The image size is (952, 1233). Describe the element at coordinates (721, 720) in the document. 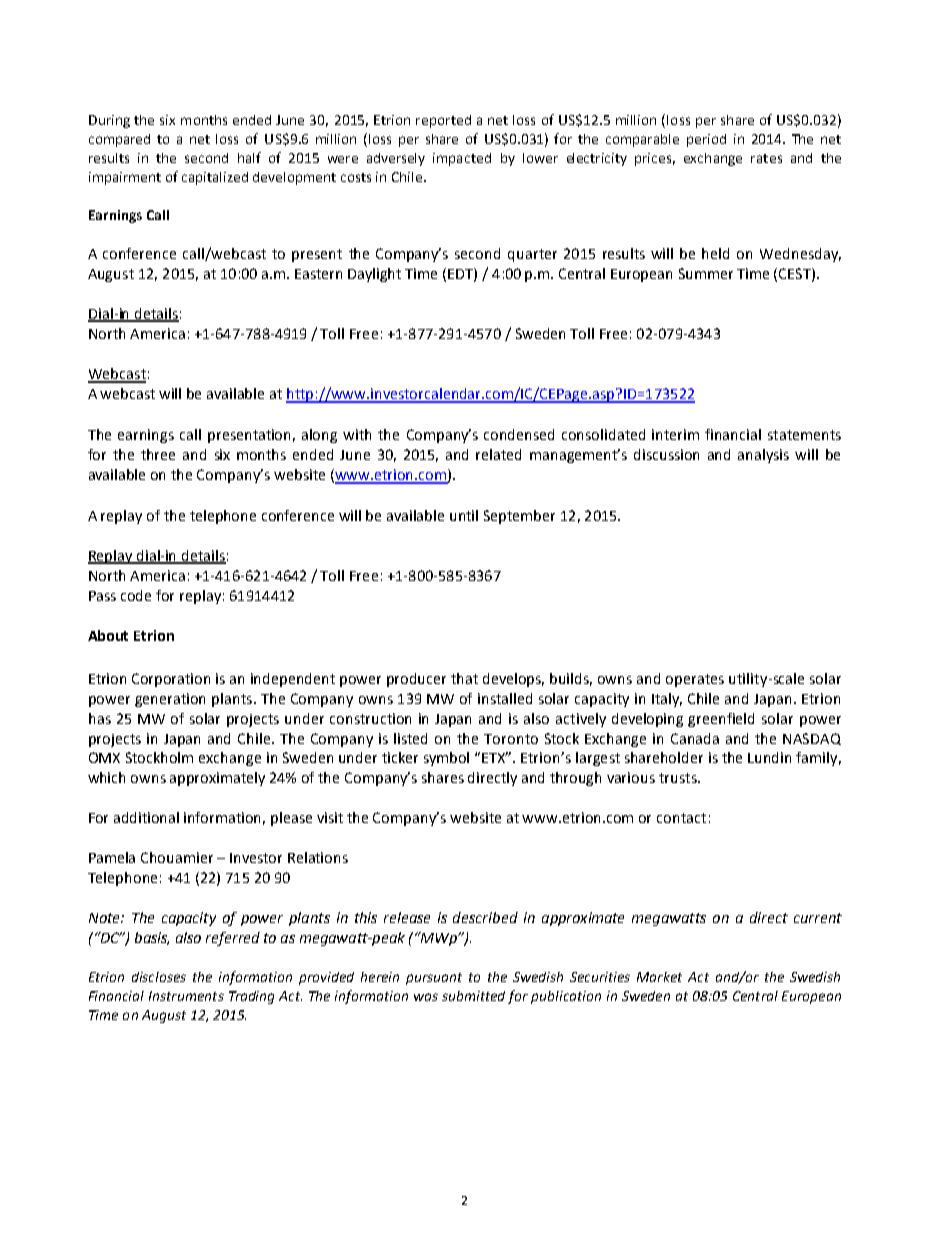

I see `greenfield` at that location.
